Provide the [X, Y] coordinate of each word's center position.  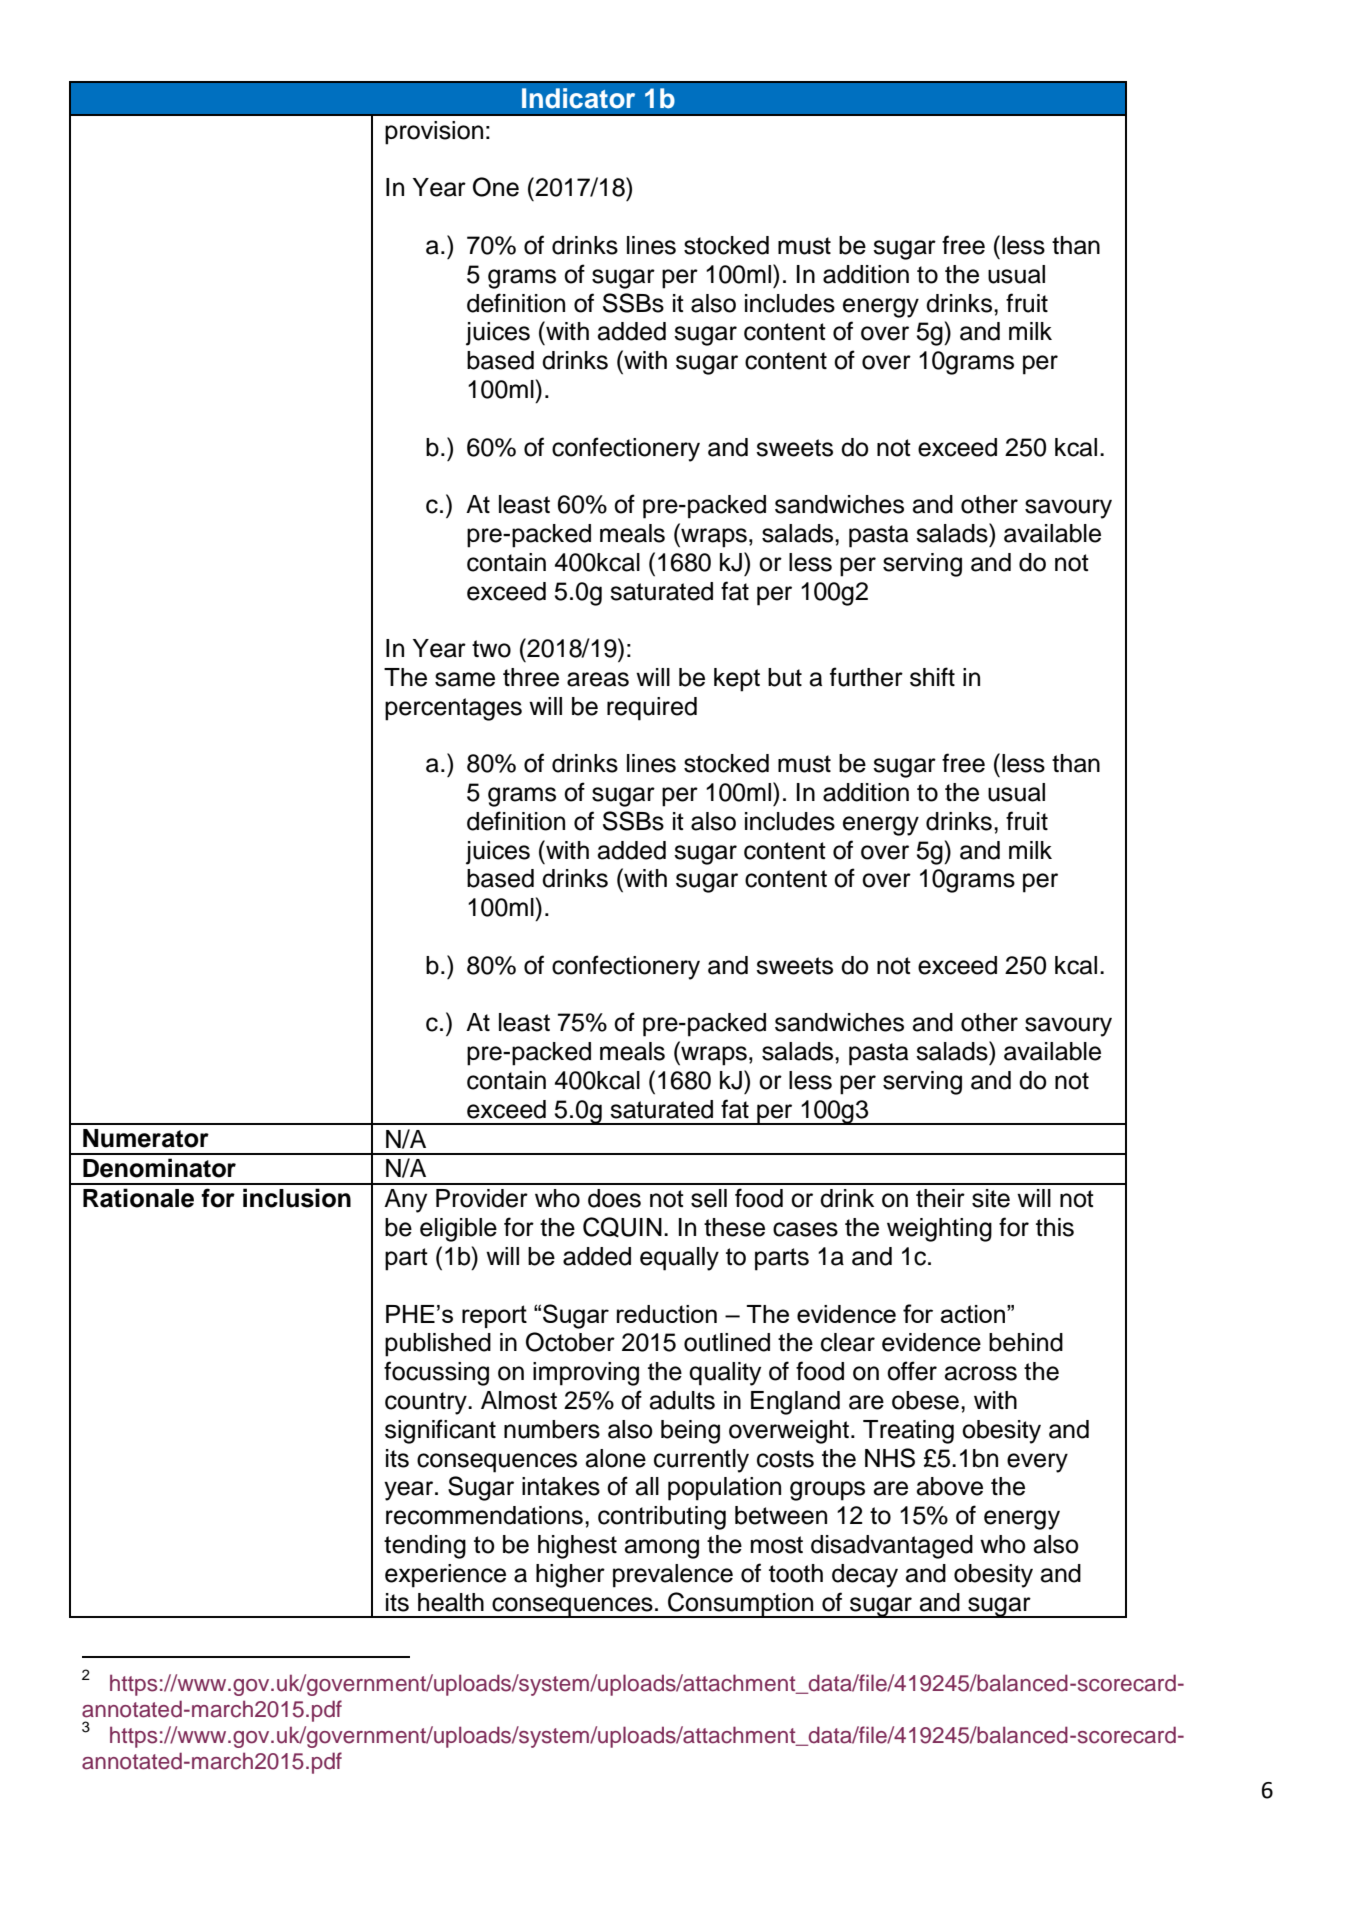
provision [434, 133]
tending [425, 1547]
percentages [453, 709]
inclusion [297, 1198]
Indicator [578, 98]
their [940, 1198]
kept [737, 680]
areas [598, 679]
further [866, 677]
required [652, 709]
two [491, 649]
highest [577, 1547]
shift [932, 677]
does [614, 1198]
